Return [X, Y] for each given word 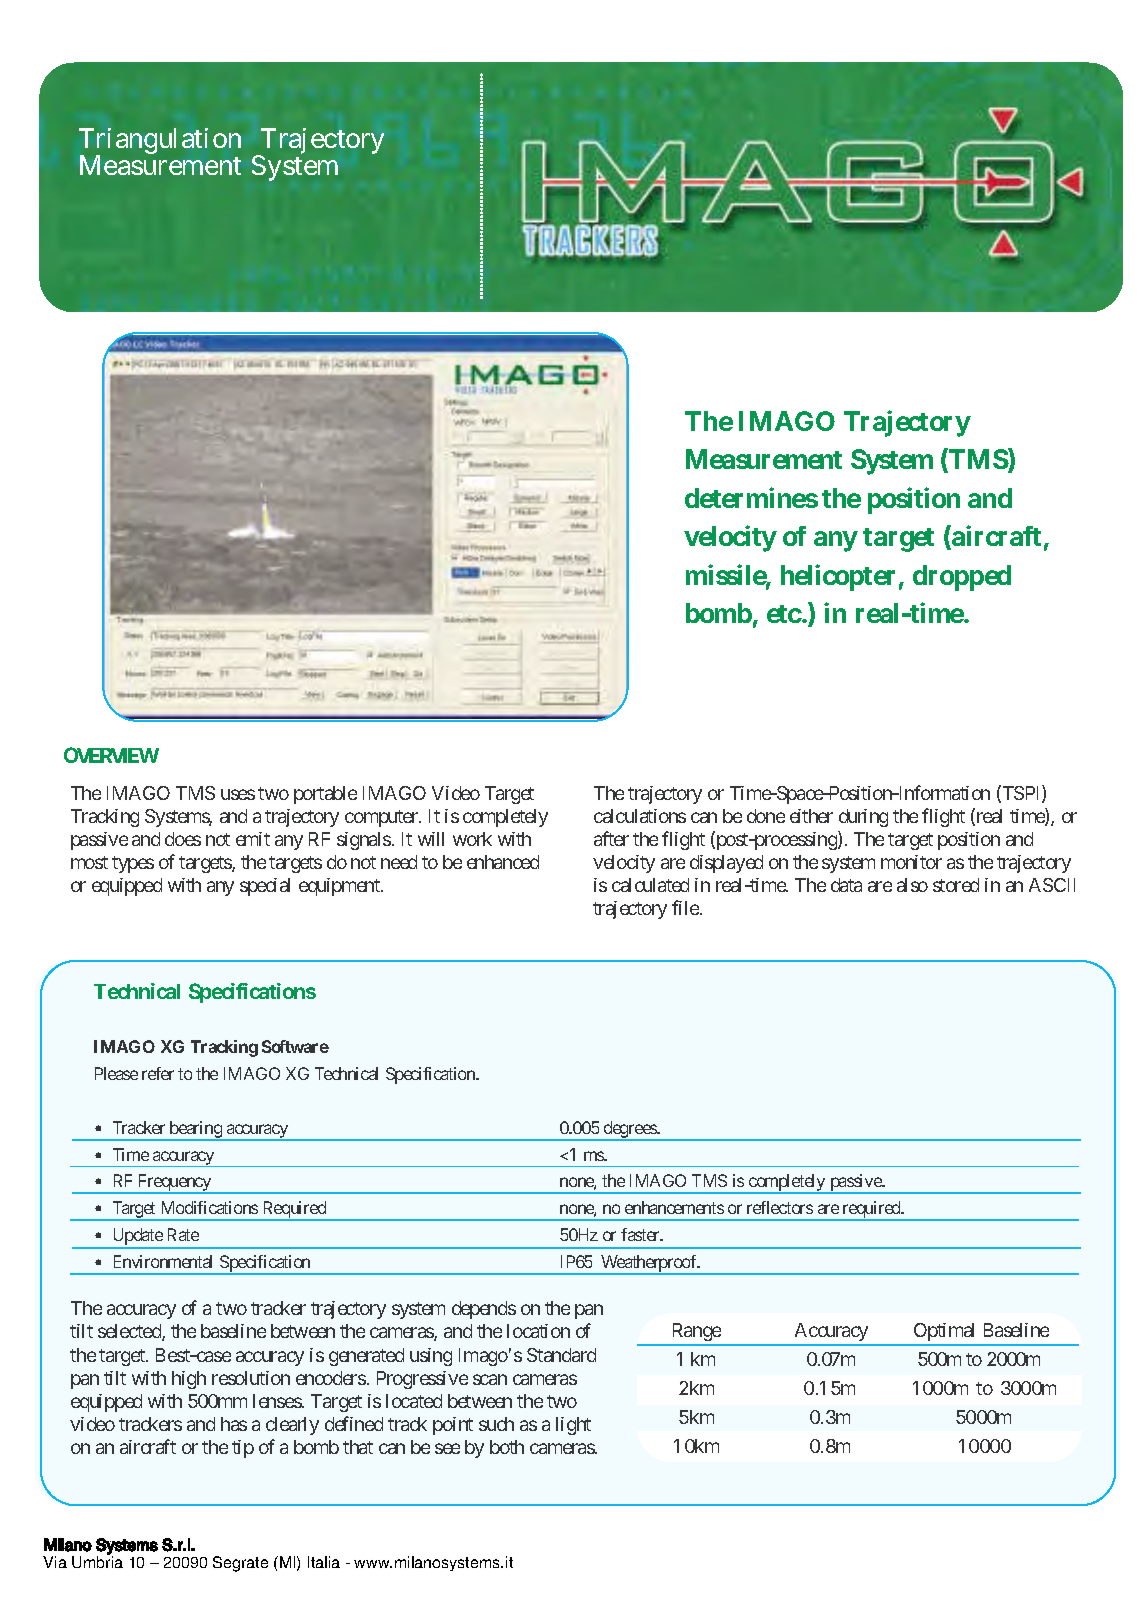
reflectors [780, 1207]
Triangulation [160, 142]
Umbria [97, 1561]
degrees [630, 1130]
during [863, 818]
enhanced [503, 862]
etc [784, 614]
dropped [962, 578]
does [183, 839]
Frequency [174, 1184]
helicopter [838, 577]
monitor [911, 862]
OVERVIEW [111, 755]
